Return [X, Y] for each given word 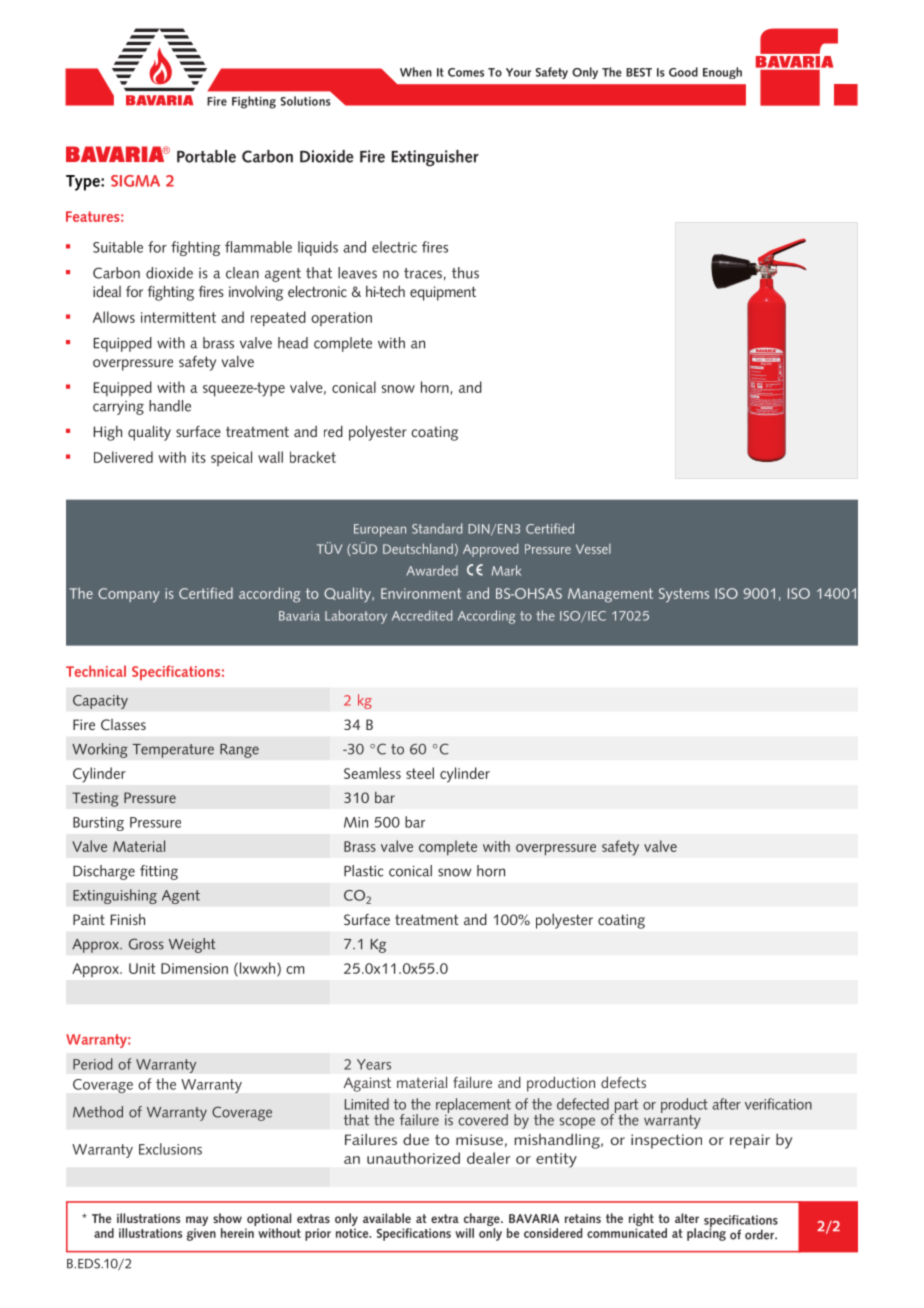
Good [683, 72]
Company [129, 595]
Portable [206, 156]
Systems [684, 595]
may [197, 1222]
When [416, 72]
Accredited [422, 615]
